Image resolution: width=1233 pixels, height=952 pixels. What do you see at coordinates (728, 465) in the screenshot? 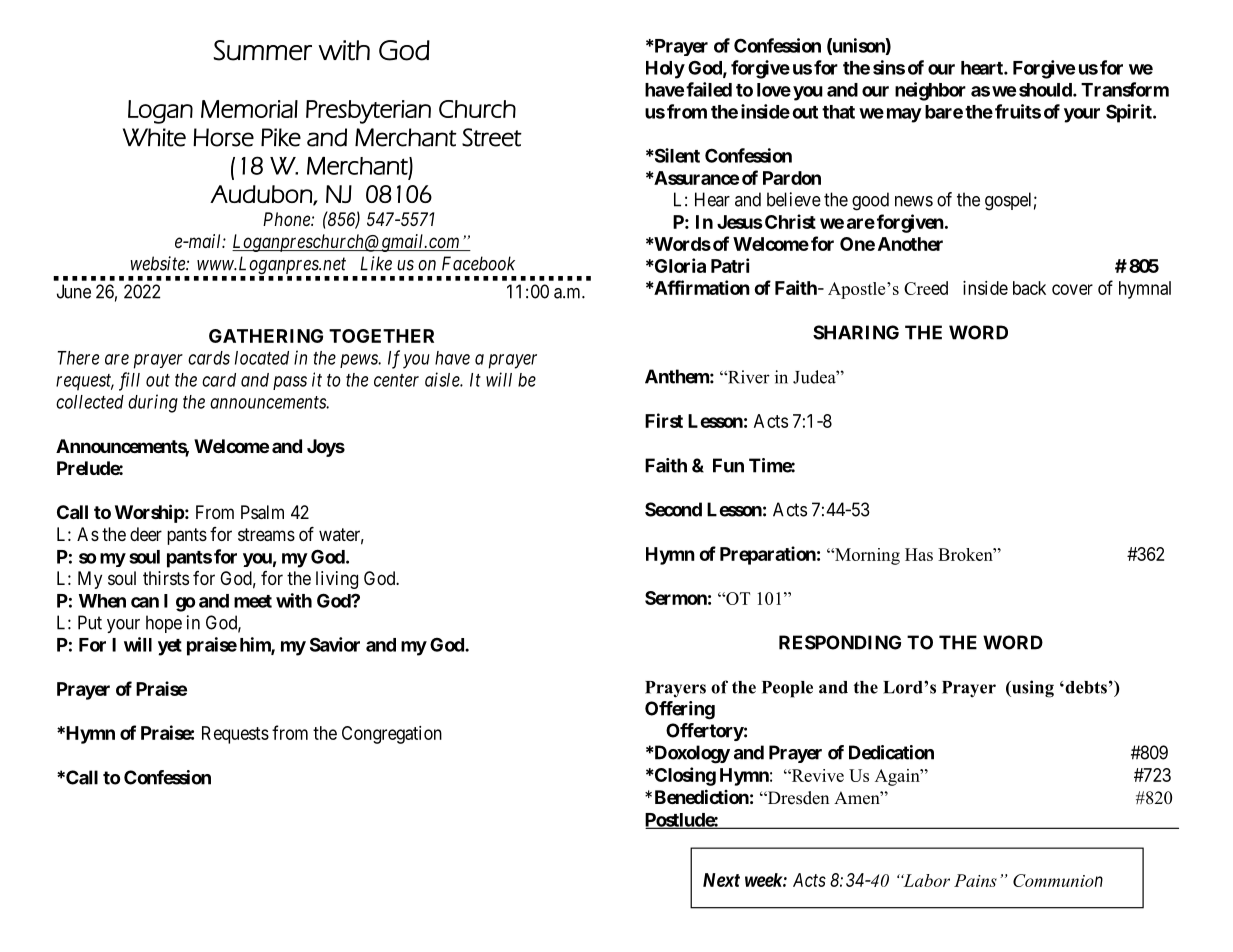
I see `Fun` at bounding box center [728, 465].
